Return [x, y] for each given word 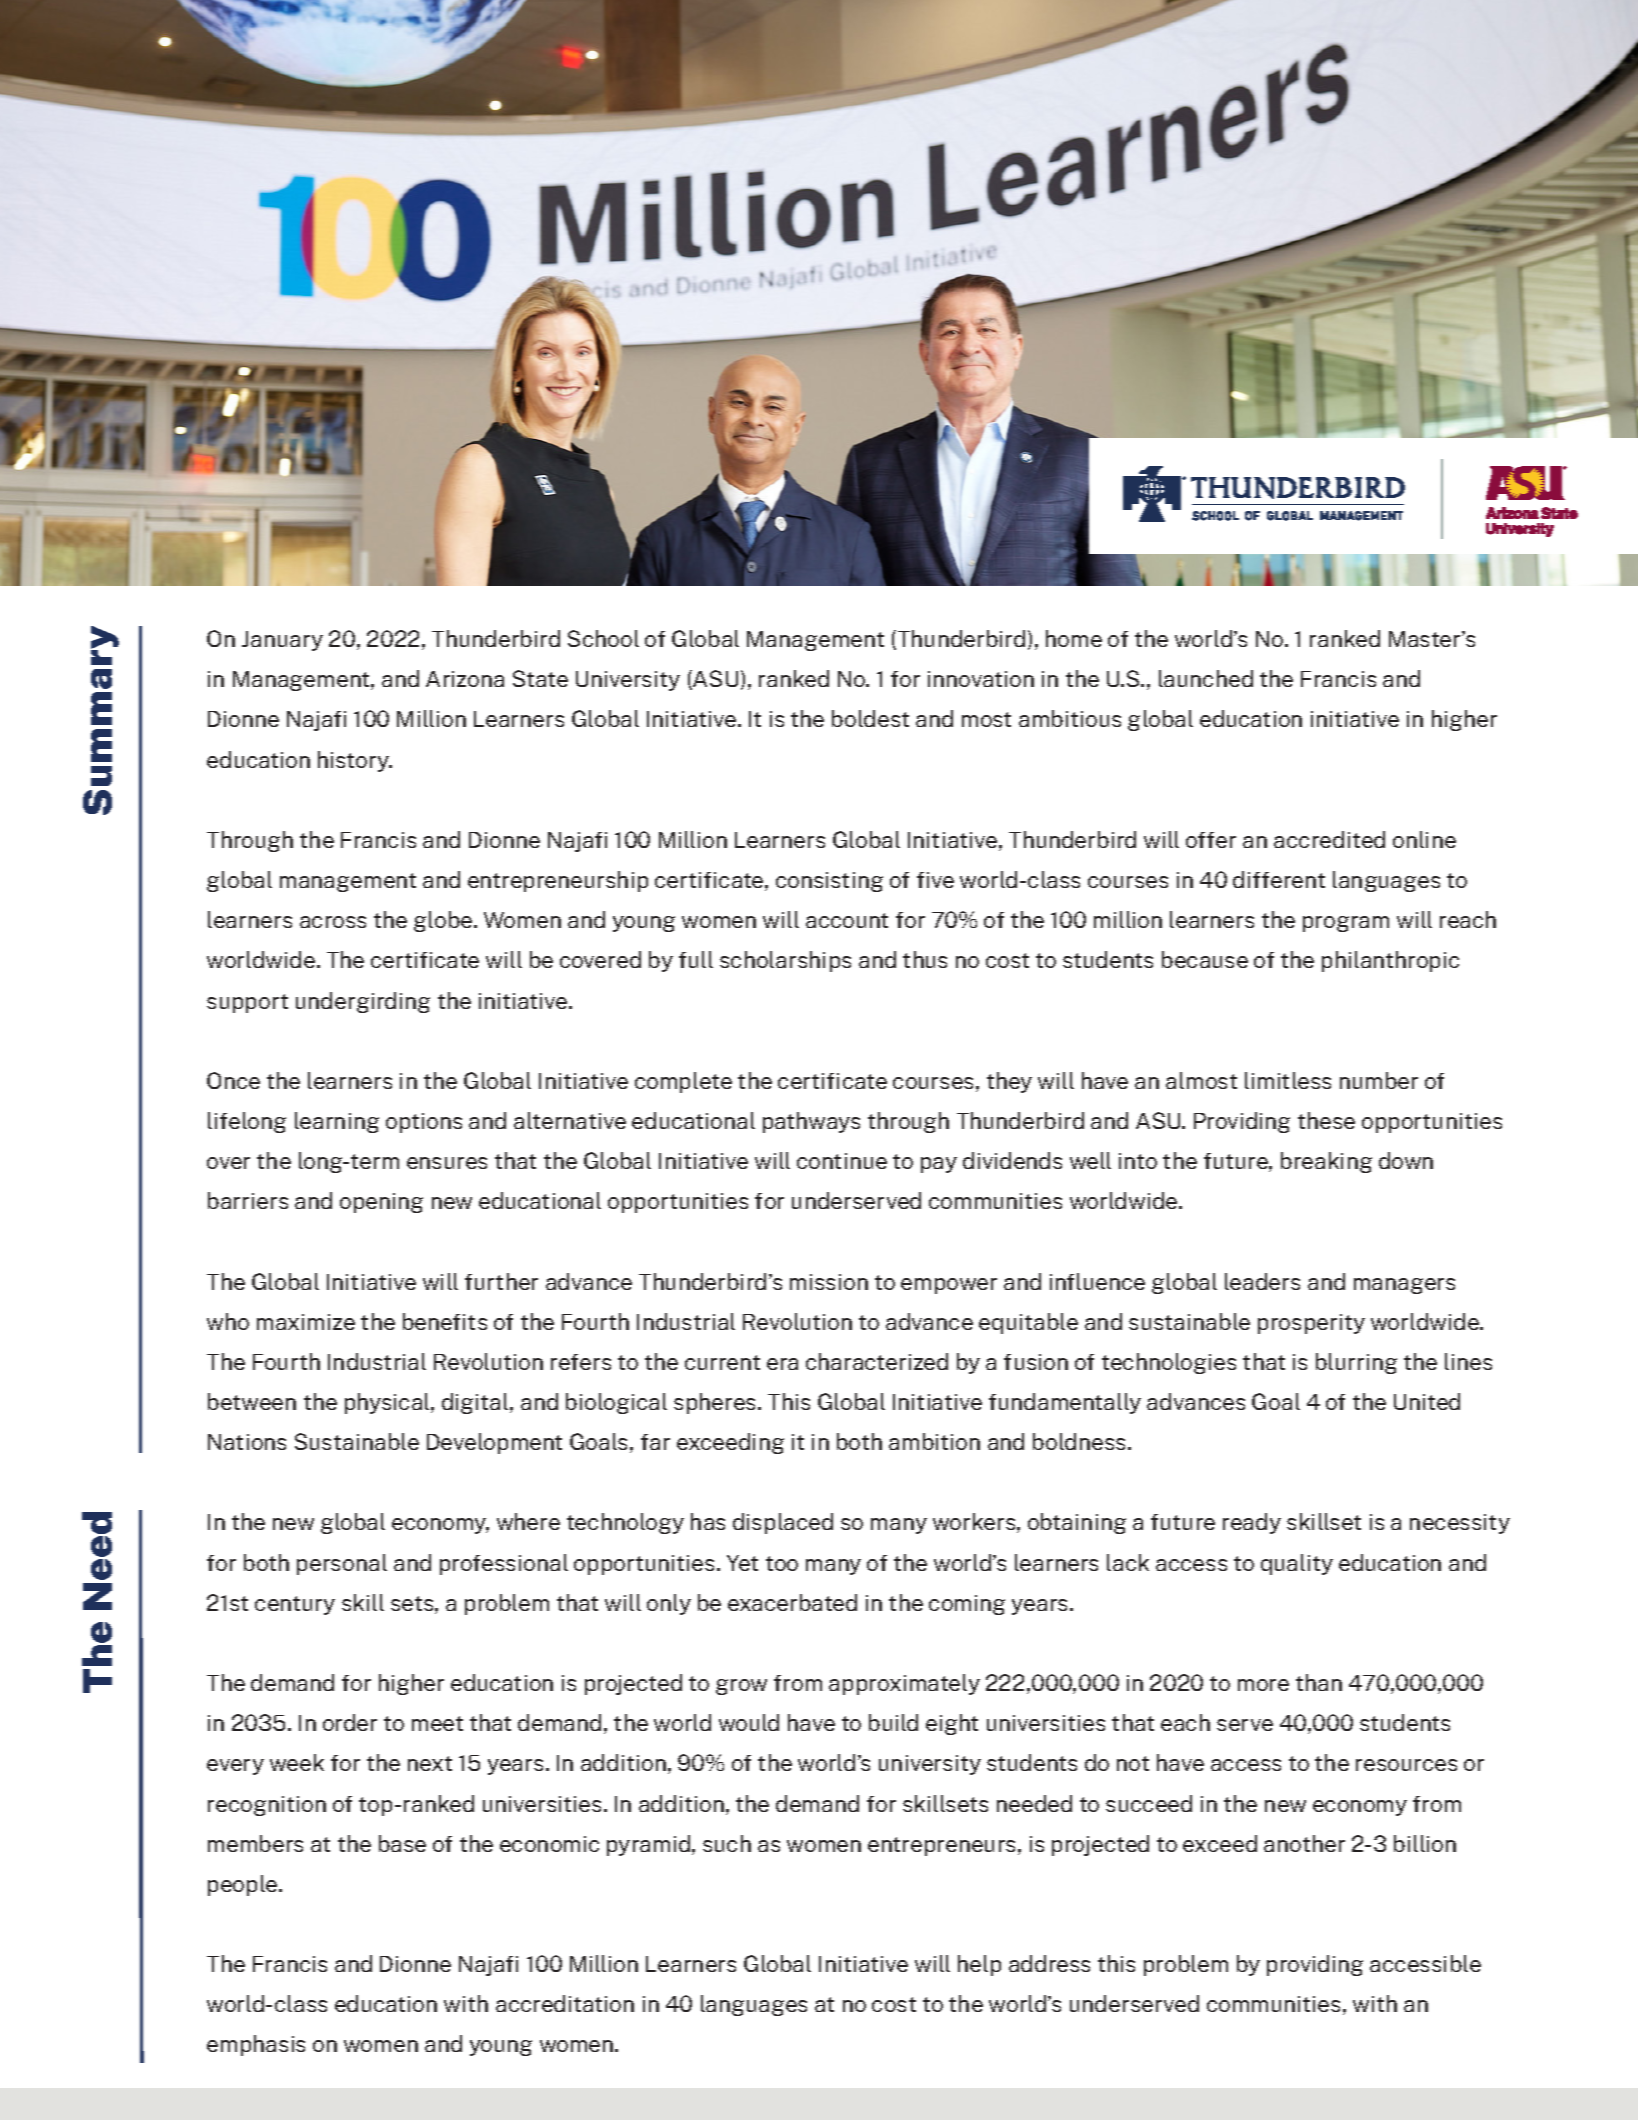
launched [1206, 678]
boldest [870, 718]
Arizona [465, 679]
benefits [445, 1321]
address [1049, 1963]
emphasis [256, 2045]
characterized [877, 1361]
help [979, 1965]
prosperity [1311, 1324]
